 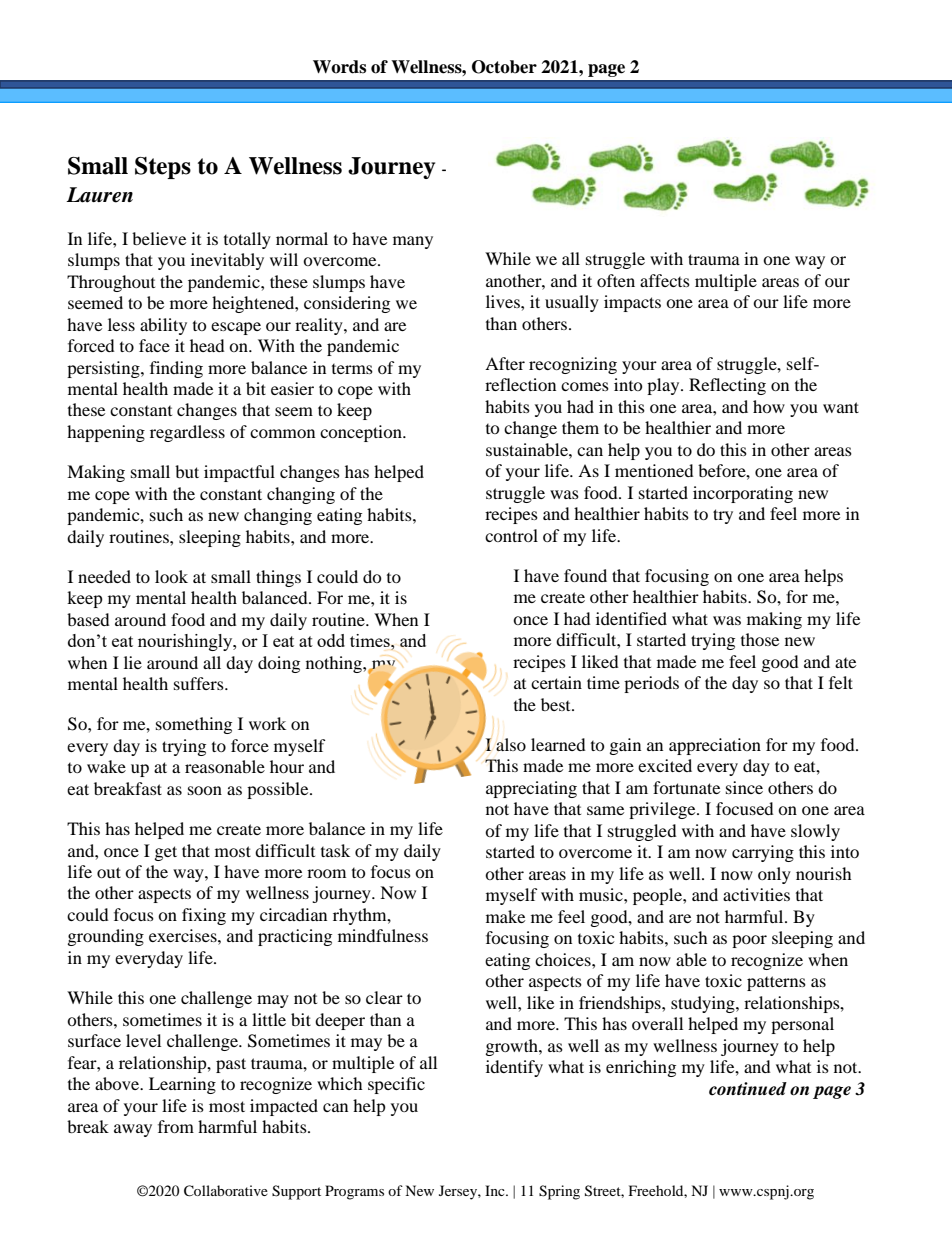 What do you see at coordinates (760, 639) in the document?
I see `those` at bounding box center [760, 639].
